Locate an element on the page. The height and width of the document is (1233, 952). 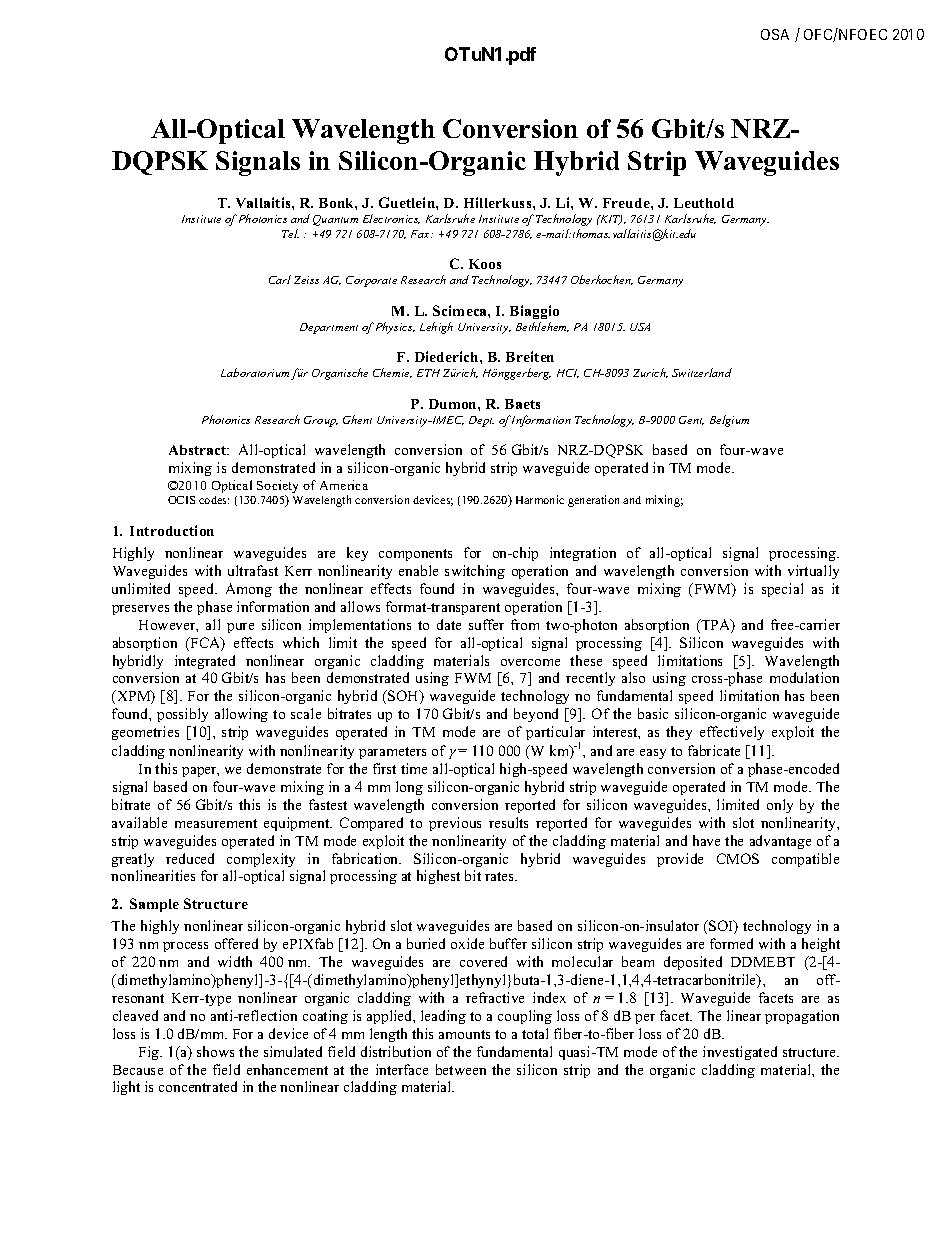
shows is located at coordinates (215, 1051).
